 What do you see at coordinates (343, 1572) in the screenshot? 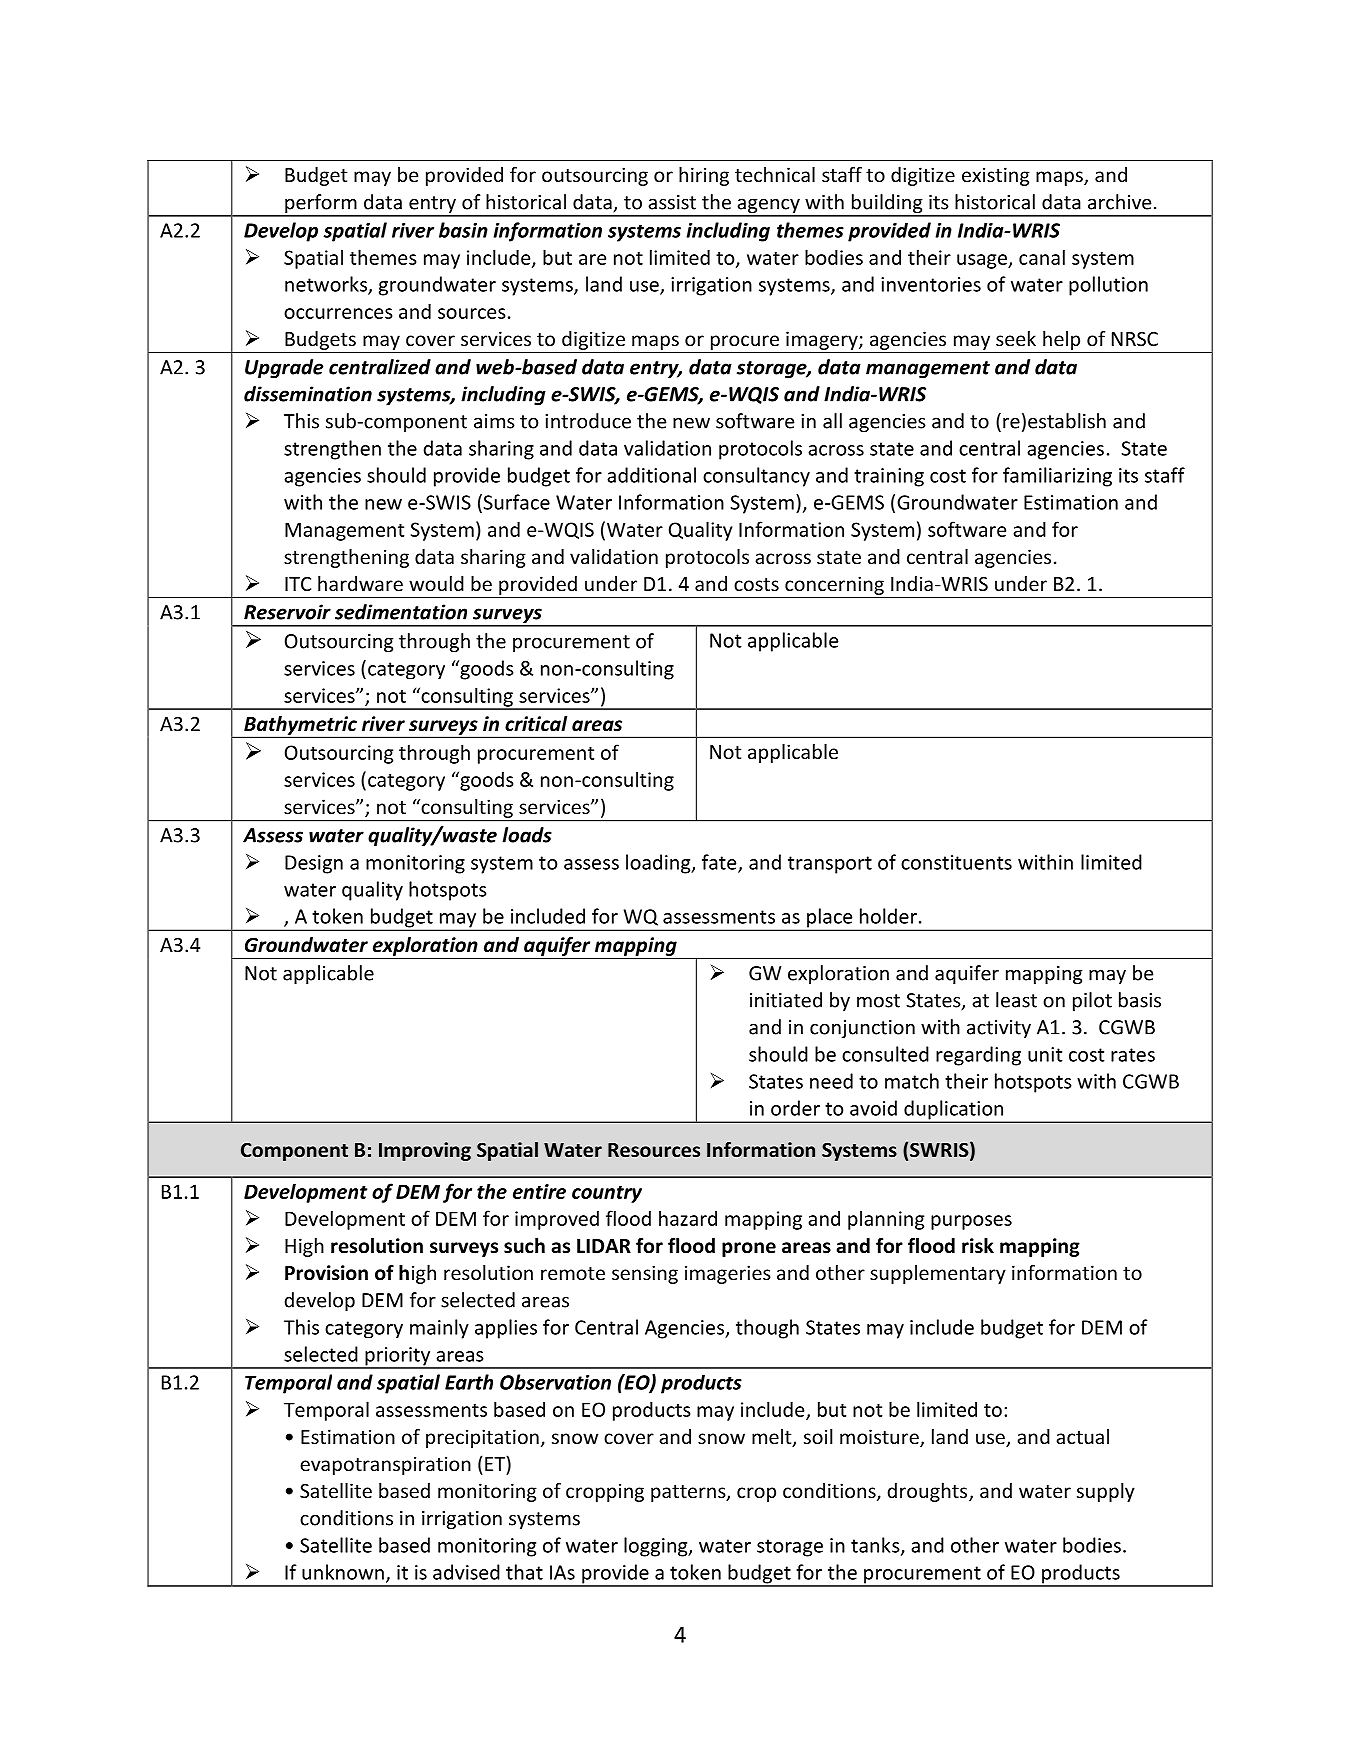
I see `unknown` at bounding box center [343, 1572].
